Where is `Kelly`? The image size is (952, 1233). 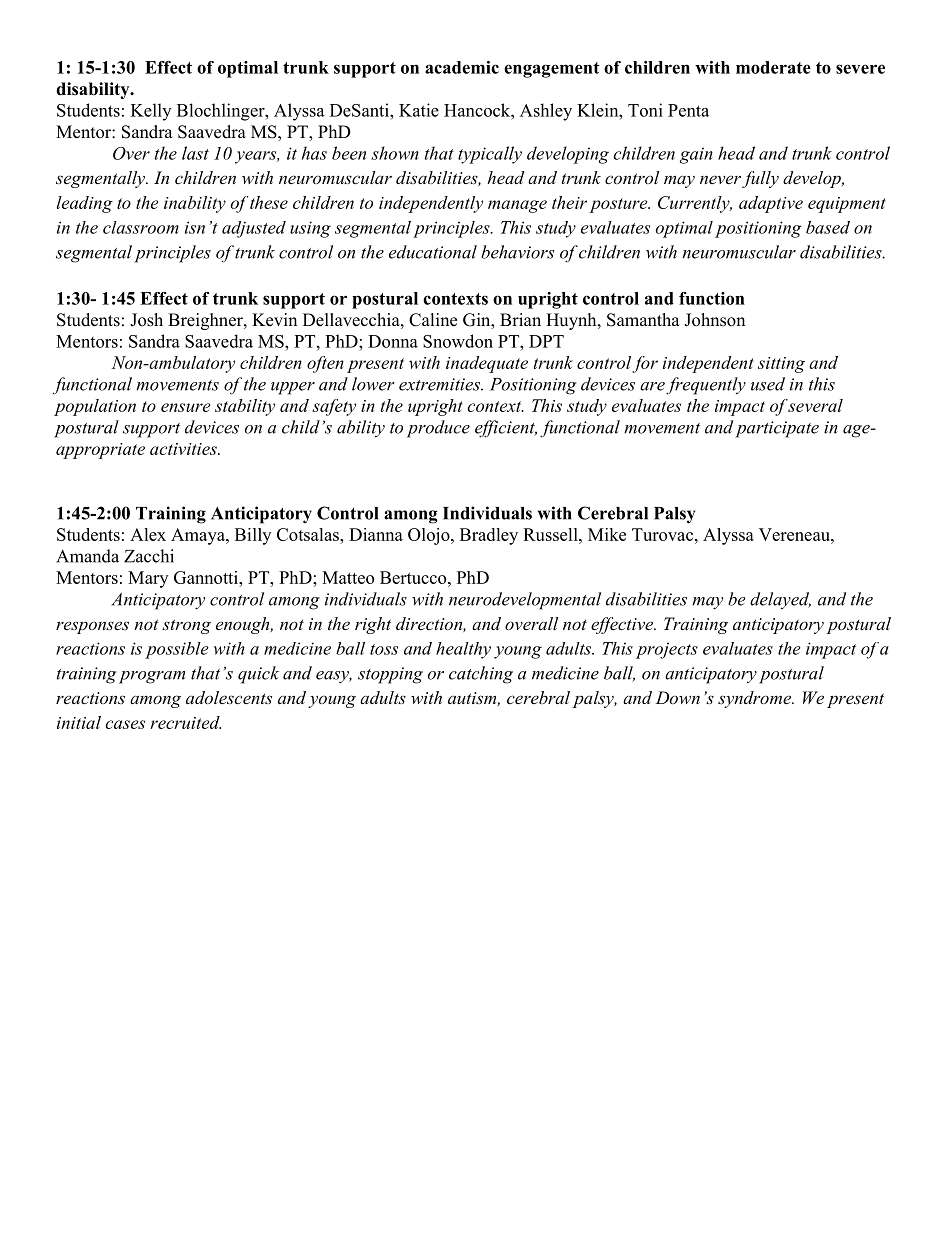 Kelly is located at coordinates (151, 112).
